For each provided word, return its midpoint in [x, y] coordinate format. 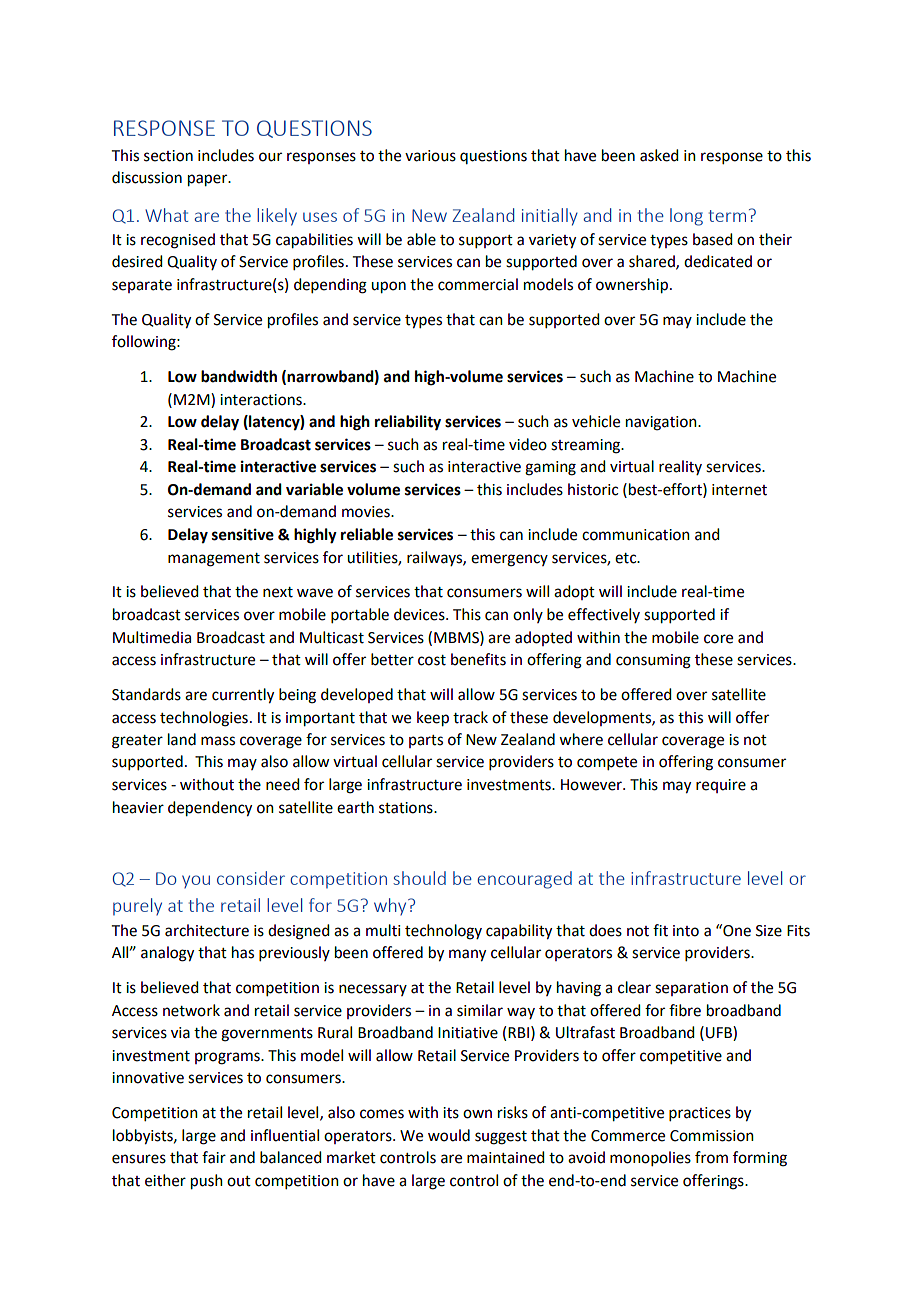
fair [214, 1157]
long [686, 217]
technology [443, 932]
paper [209, 180]
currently [243, 696]
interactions [262, 400]
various [430, 156]
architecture [207, 930]
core [718, 639]
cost [432, 660]
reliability [408, 423]
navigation [662, 423]
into [686, 931]
